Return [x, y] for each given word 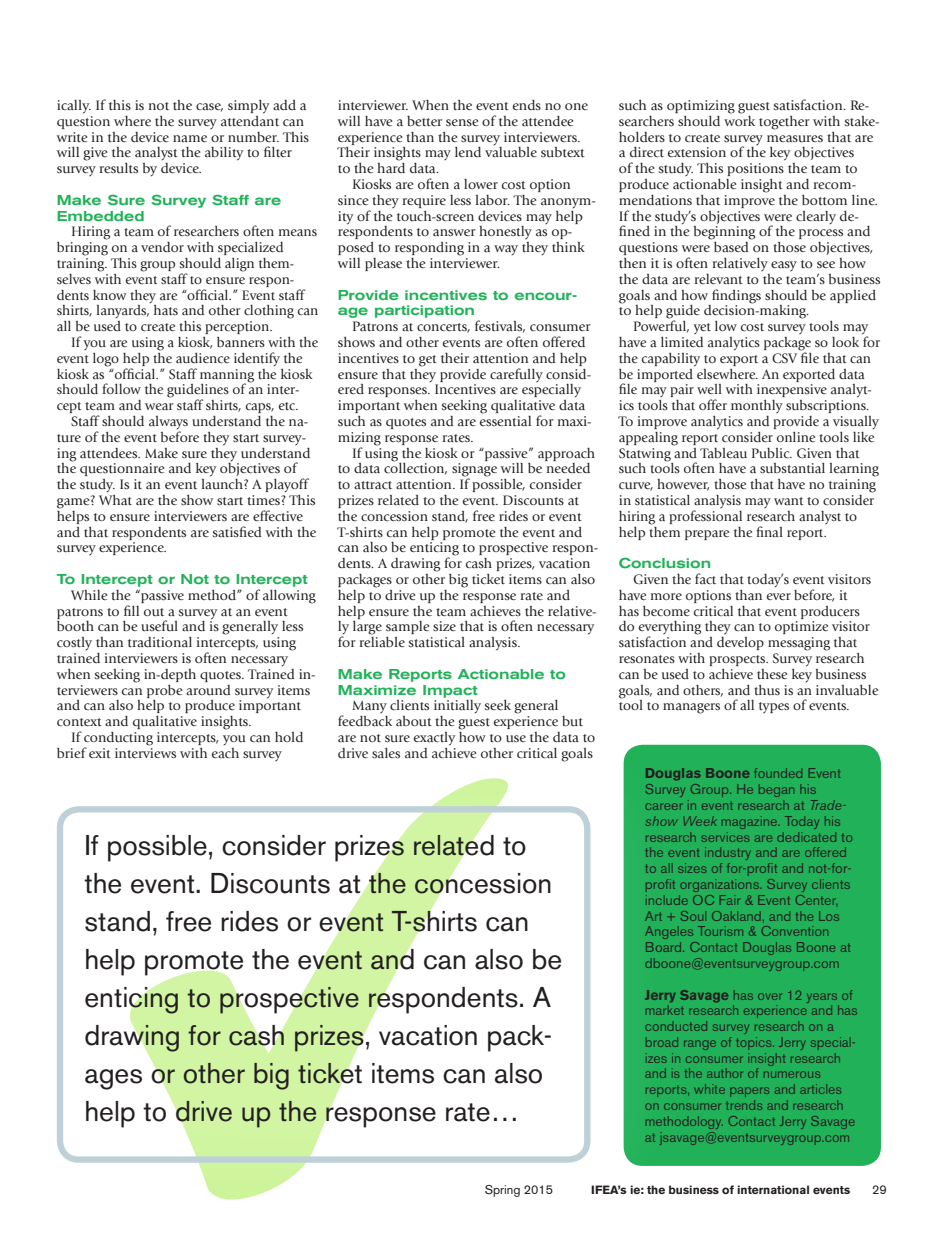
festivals [500, 326]
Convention [795, 931]
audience [203, 358]
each [225, 753]
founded [778, 773]
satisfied [237, 531]
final [769, 531]
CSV [784, 358]
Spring [502, 1191]
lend [468, 152]
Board [665, 947]
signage [474, 471]
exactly [434, 739]
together [784, 123]
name [190, 138]
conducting [118, 740]
